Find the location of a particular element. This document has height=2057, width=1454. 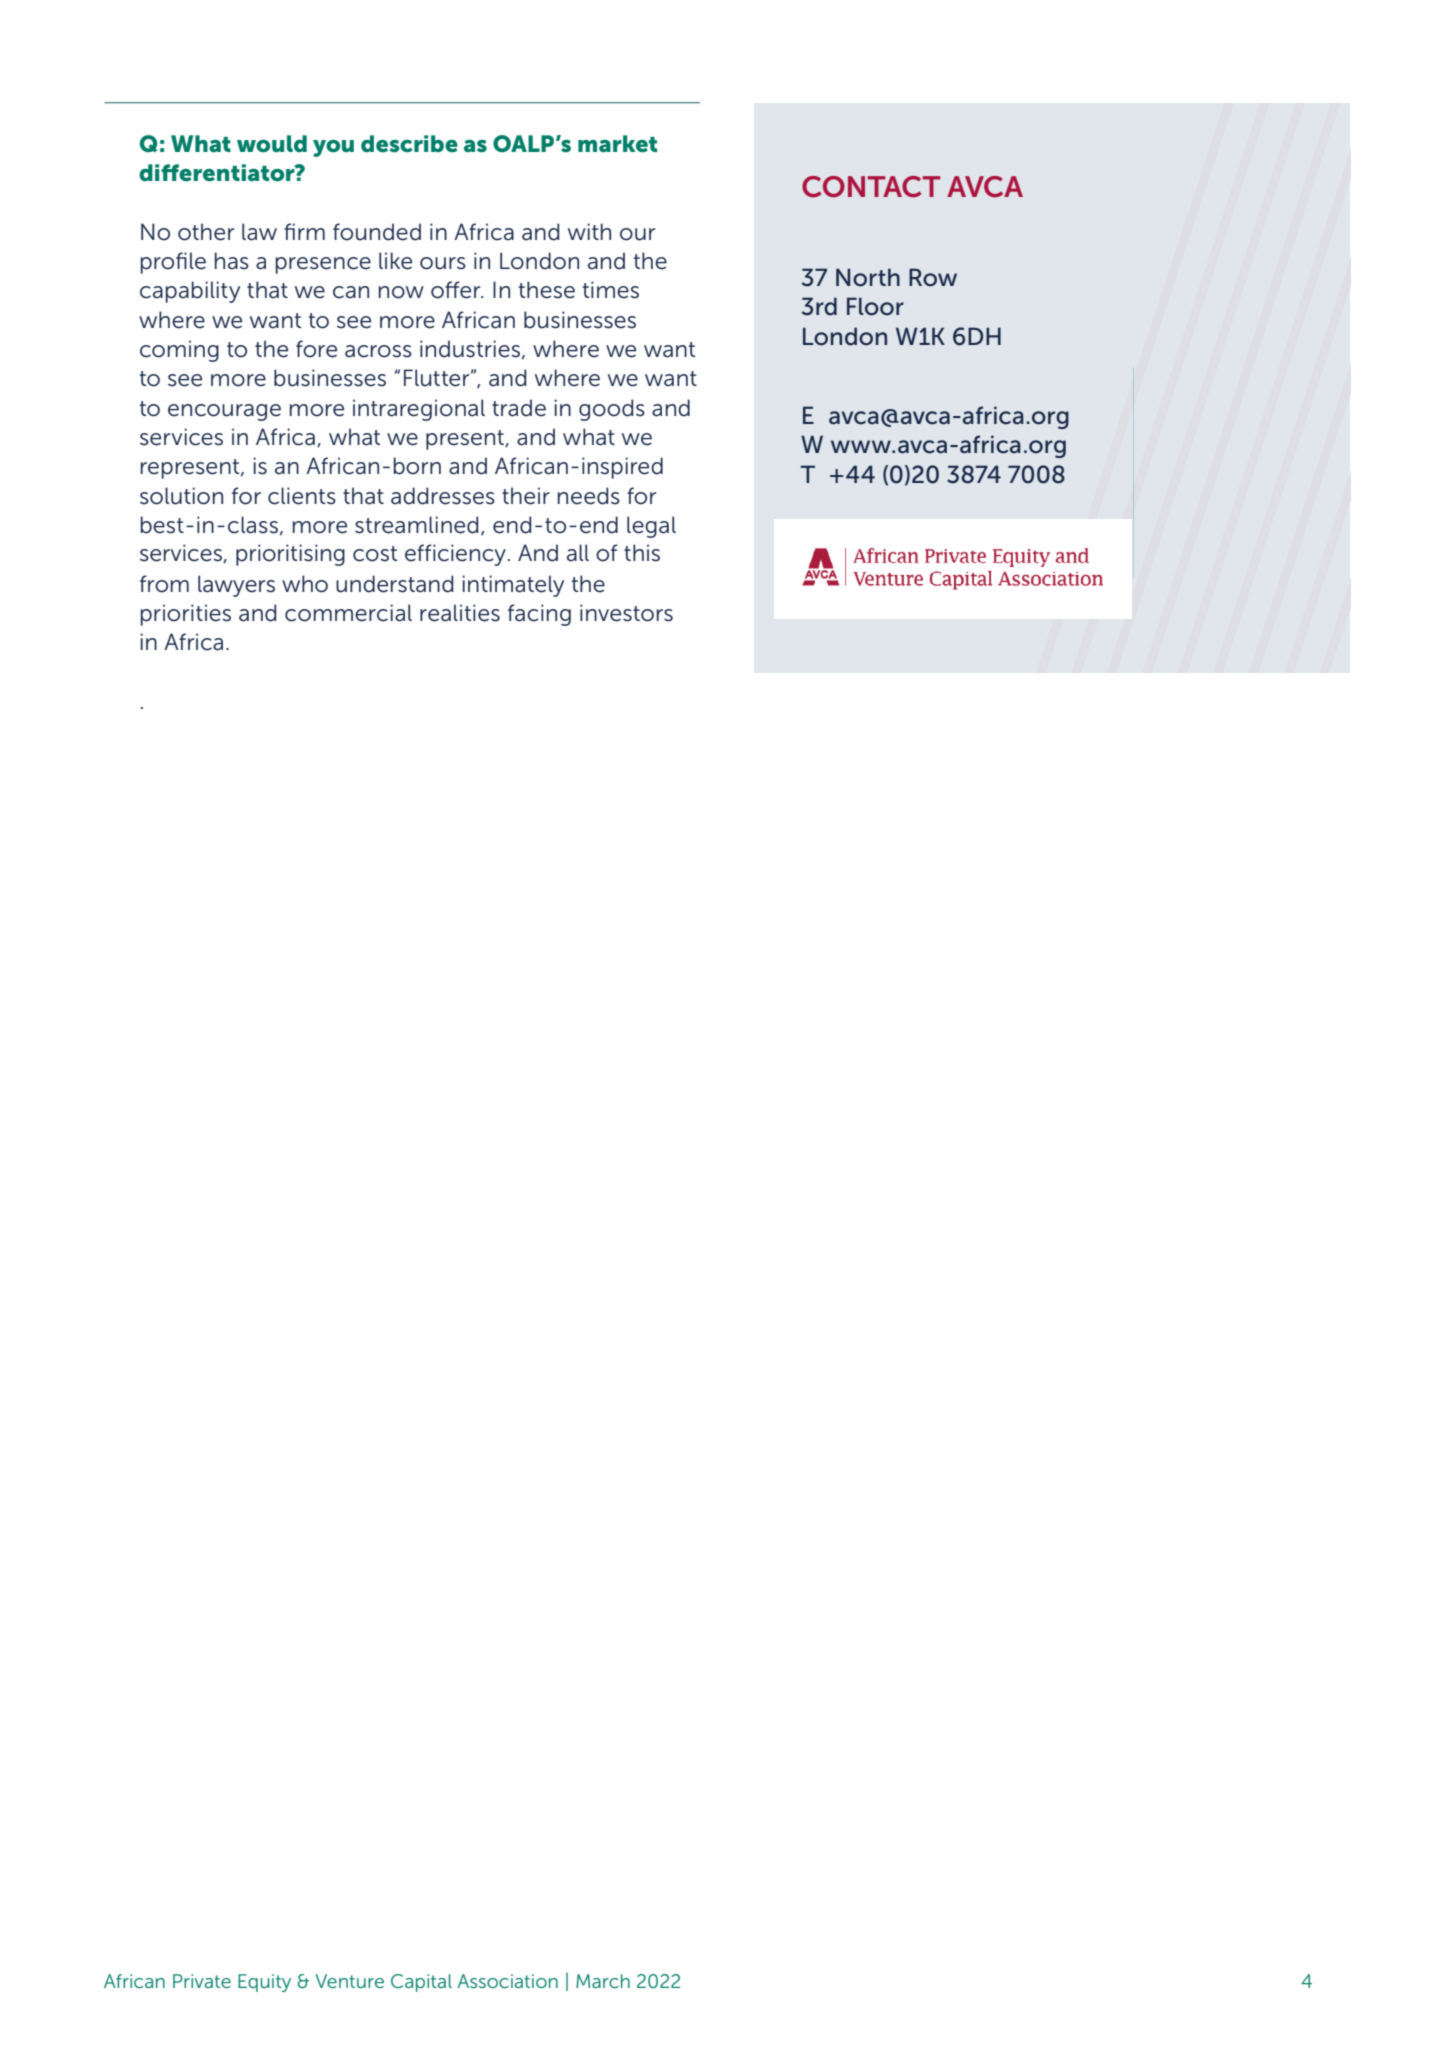

facing is located at coordinates (539, 615).
